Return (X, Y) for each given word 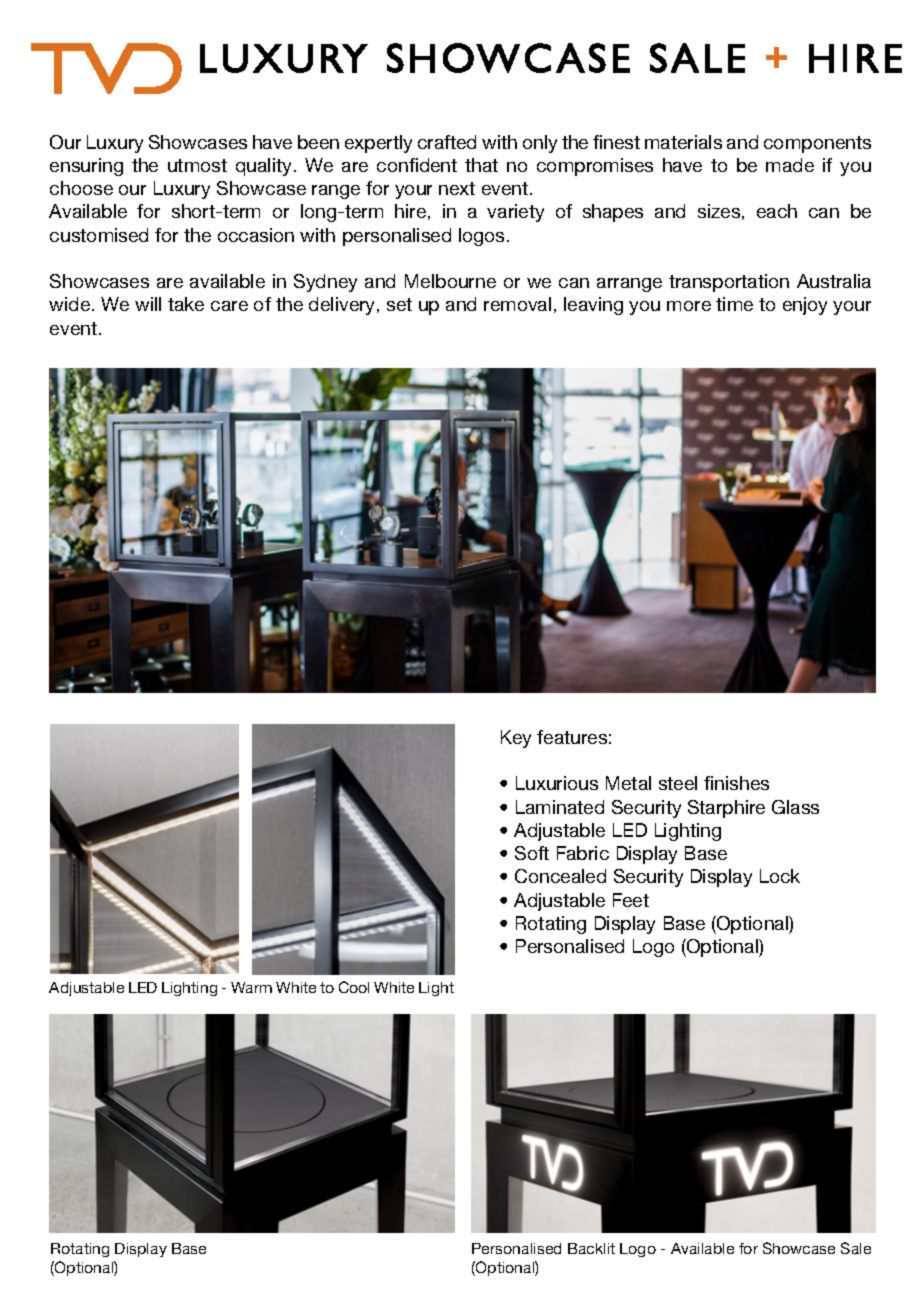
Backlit (591, 1248)
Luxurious (557, 783)
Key (516, 739)
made (790, 165)
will (148, 304)
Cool (354, 987)
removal (517, 304)
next (457, 188)
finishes (736, 783)
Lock (780, 876)
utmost (197, 165)
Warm (251, 987)
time (734, 304)
